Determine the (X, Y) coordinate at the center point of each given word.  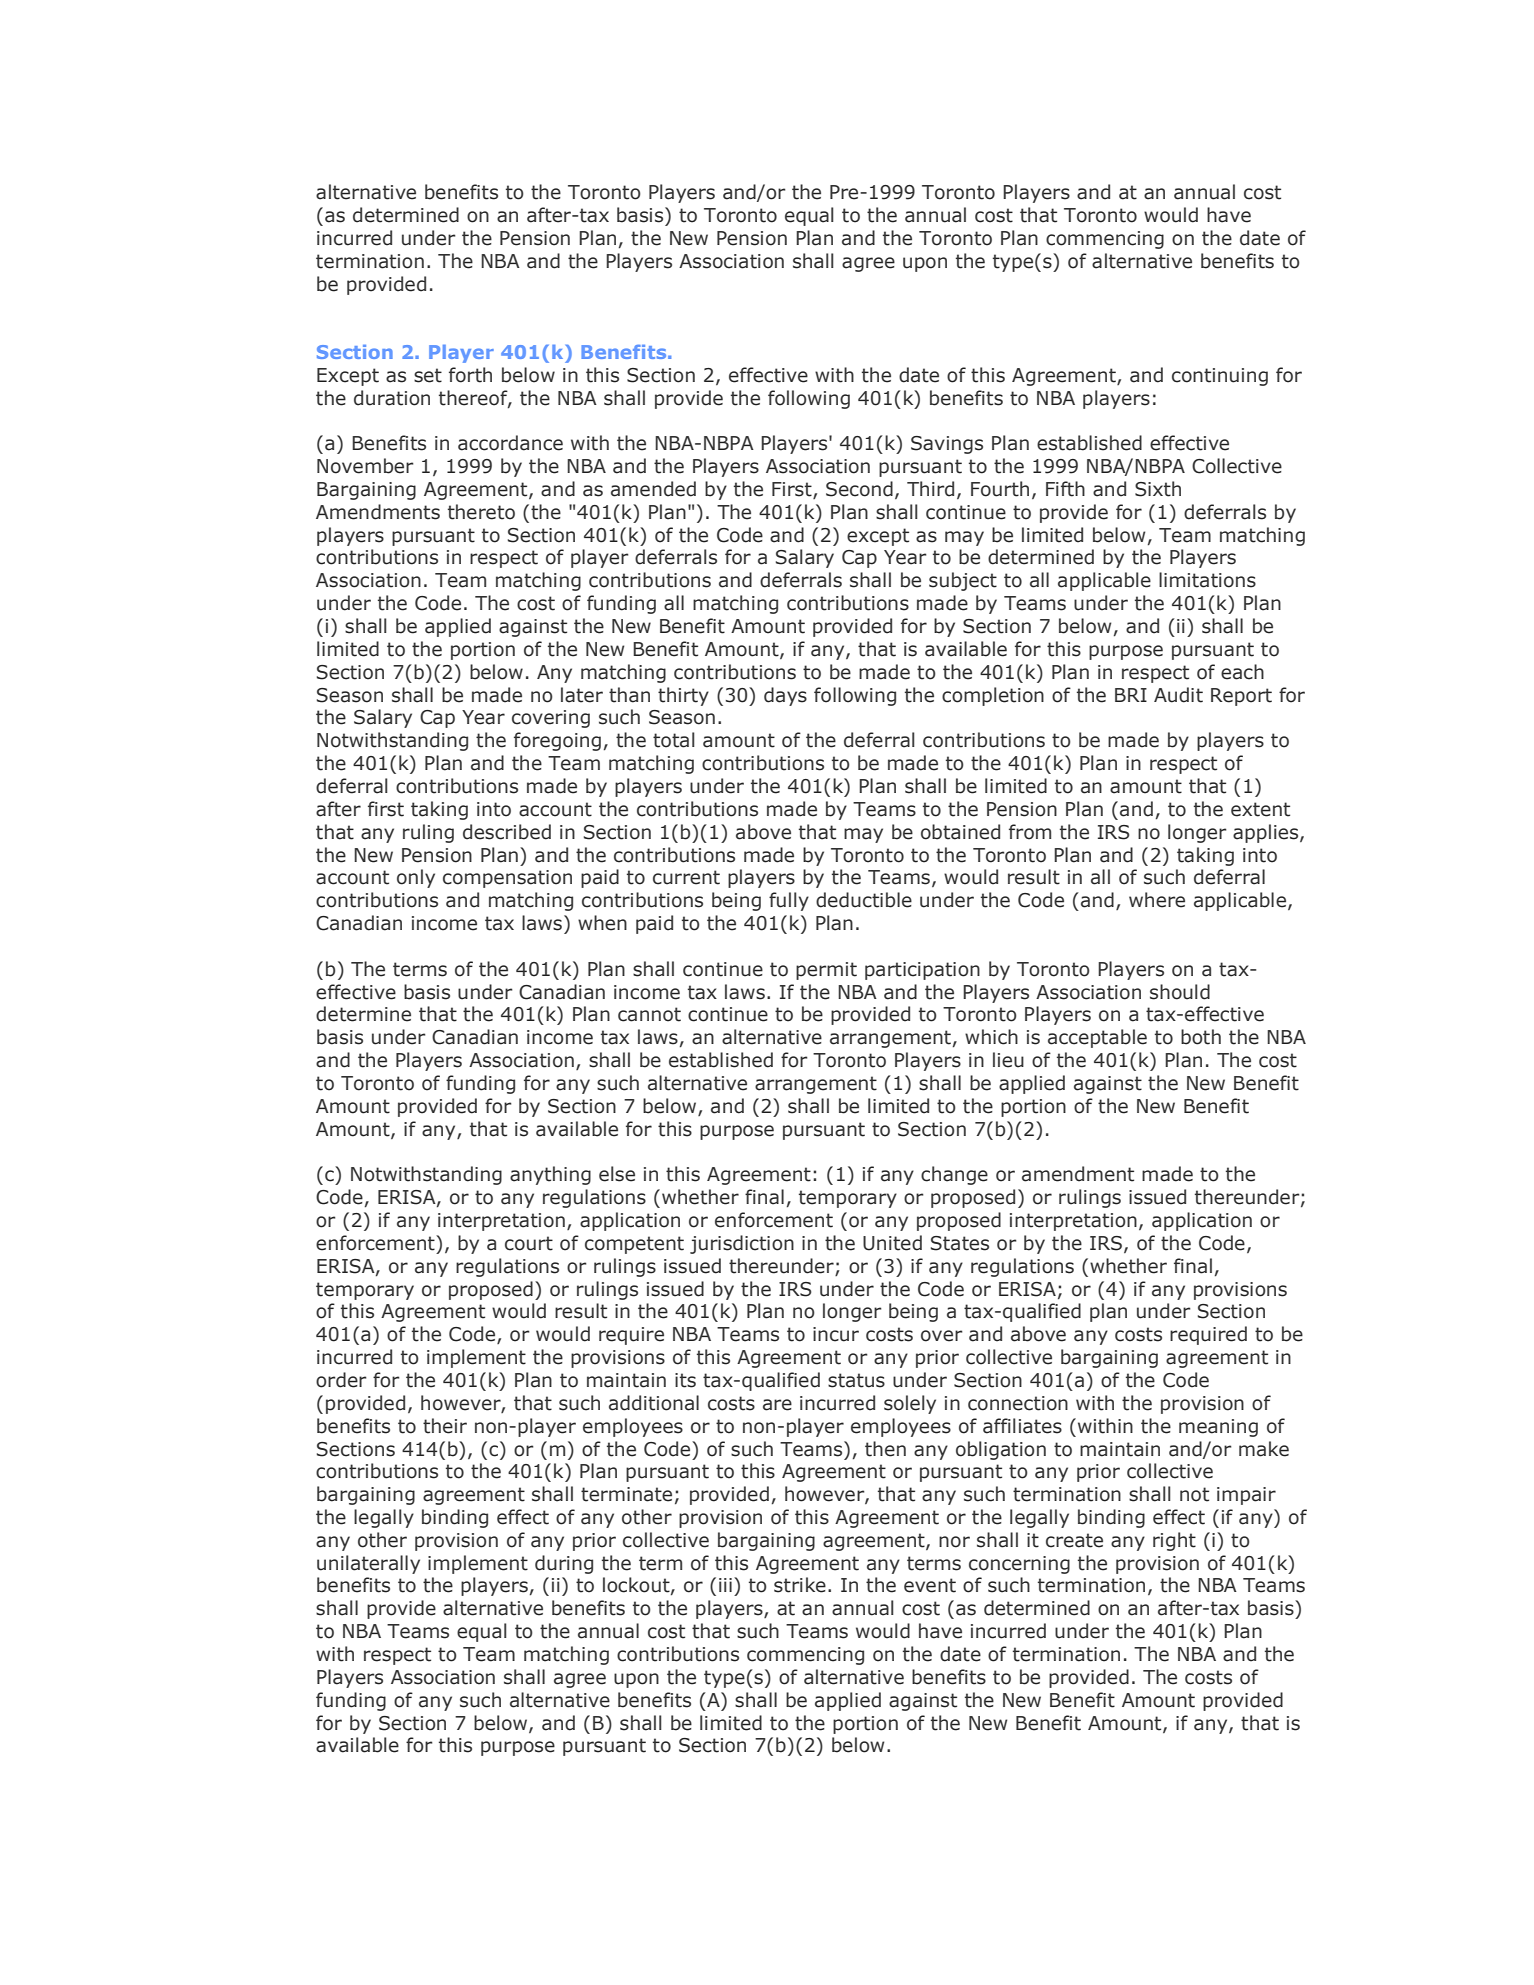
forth (470, 375)
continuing (1220, 377)
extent (1260, 809)
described (507, 832)
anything (550, 1175)
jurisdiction (742, 1244)
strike (800, 1585)
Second (859, 489)
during (564, 1564)
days (785, 696)
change (954, 1175)
